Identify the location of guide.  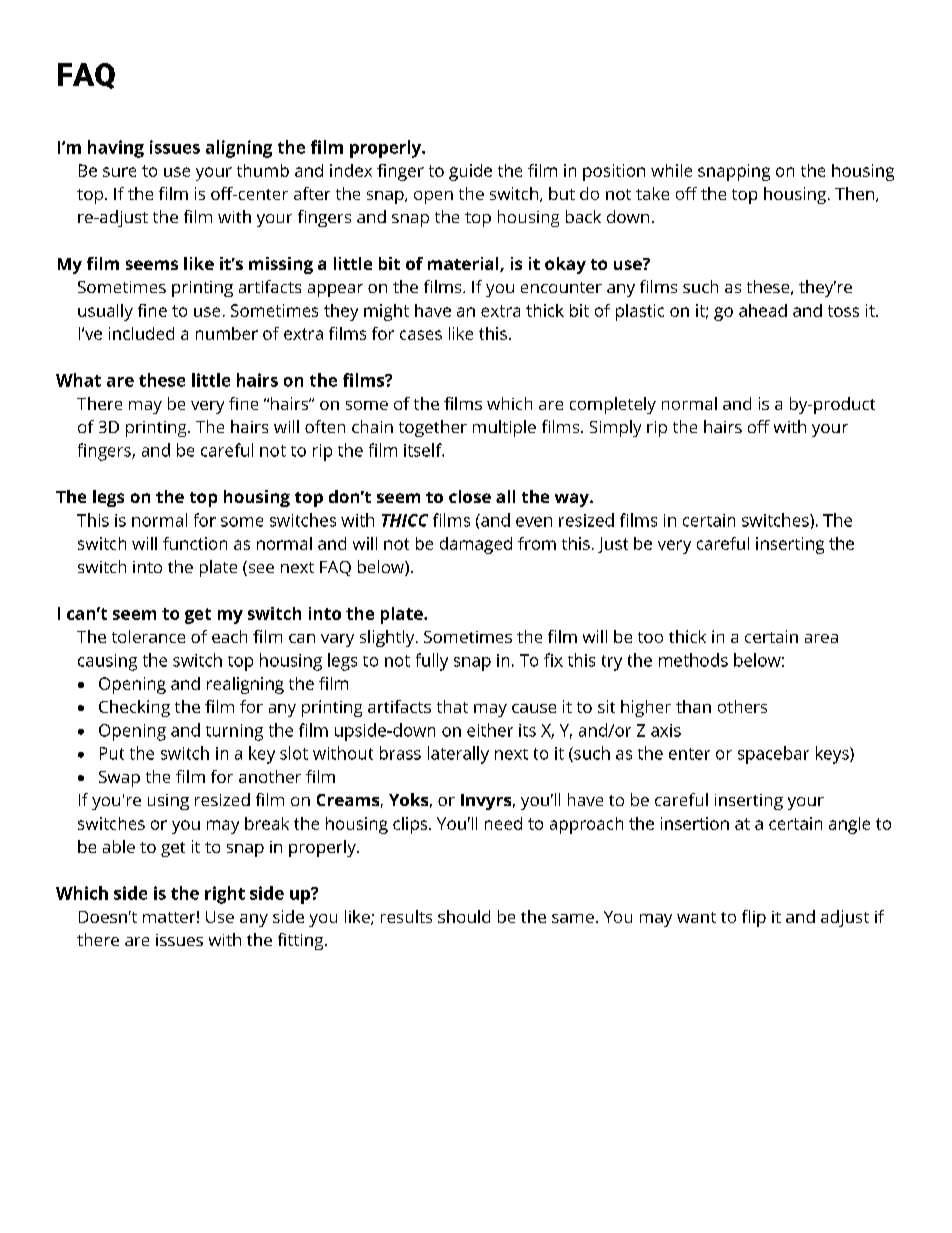
(470, 172).
